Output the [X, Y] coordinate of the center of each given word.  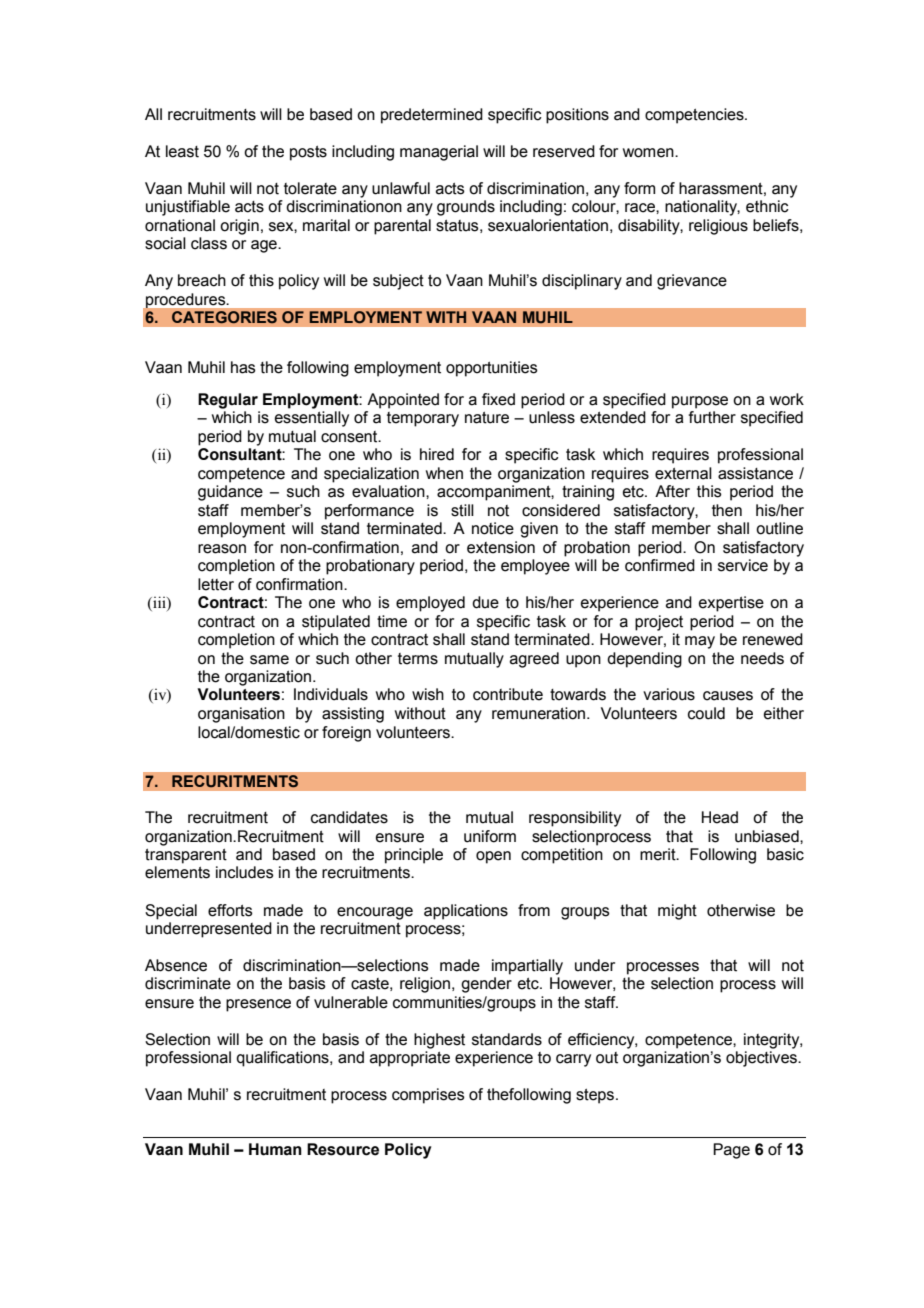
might [677, 912]
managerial [439, 153]
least [182, 151]
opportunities [492, 369]
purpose [700, 402]
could [706, 713]
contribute [508, 694]
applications [466, 912]
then [727, 510]
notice [493, 528]
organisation [241, 715]
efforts [230, 910]
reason [222, 549]
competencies [695, 116]
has [243, 367]
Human [275, 1149]
